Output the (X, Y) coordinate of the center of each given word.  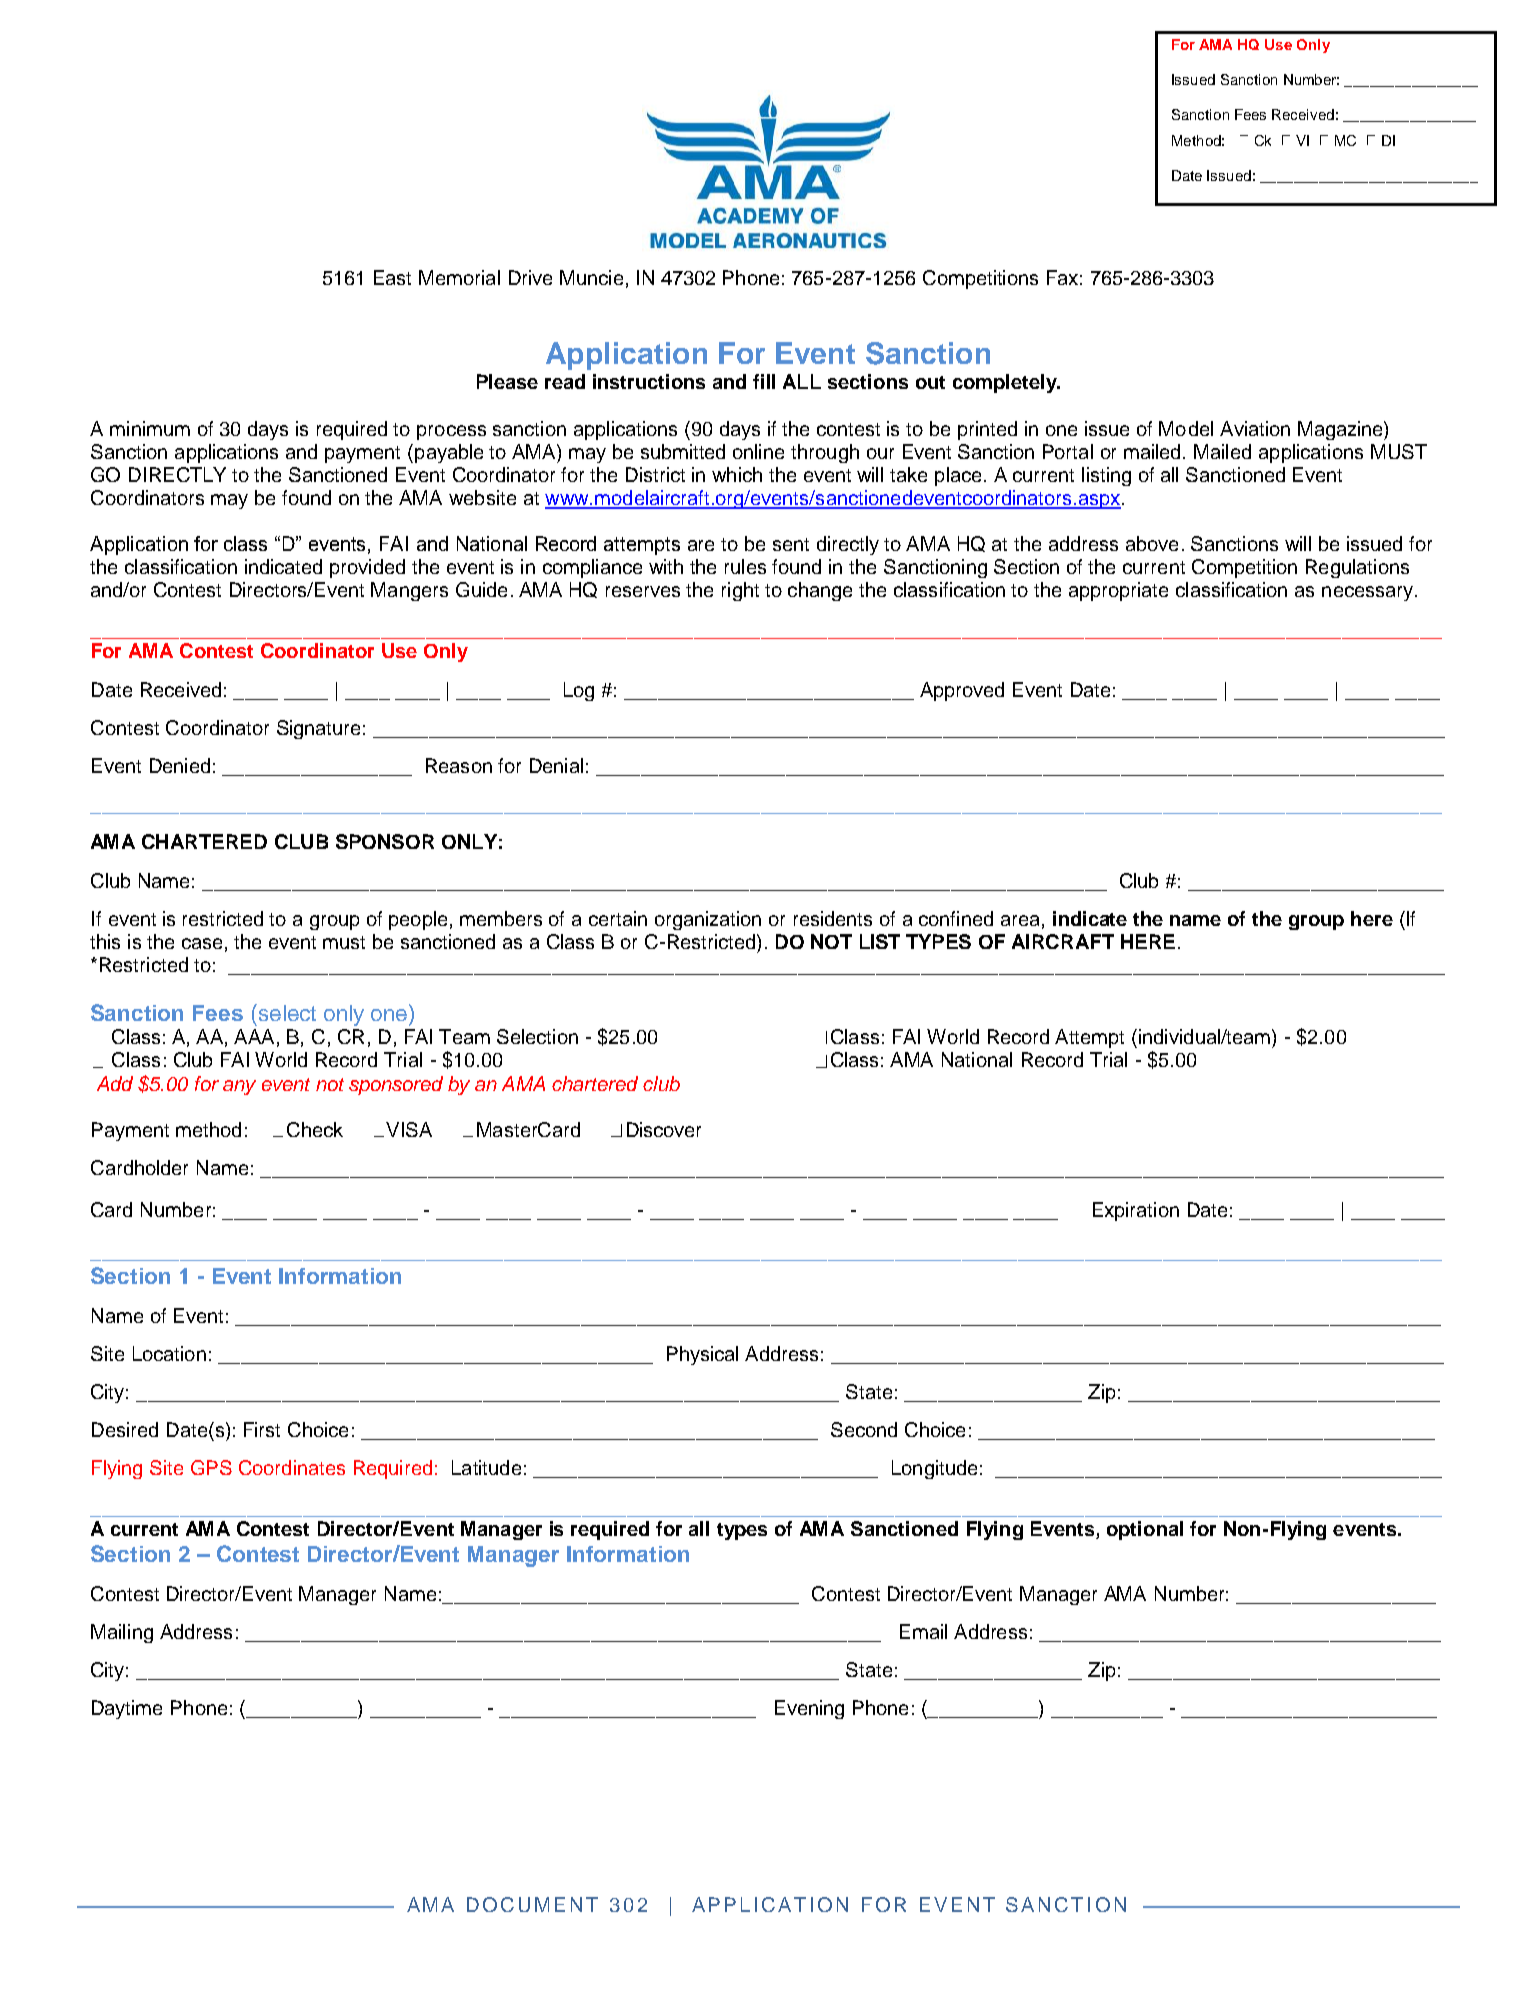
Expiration (1136, 1211)
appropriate (1118, 591)
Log (579, 691)
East (392, 277)
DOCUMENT (532, 1904)
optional (1145, 1530)
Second (864, 1429)
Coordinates (292, 1467)
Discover (664, 1129)
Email (923, 1631)
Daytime (127, 1709)
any (239, 1087)
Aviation (1255, 428)
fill (764, 381)
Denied (180, 765)
